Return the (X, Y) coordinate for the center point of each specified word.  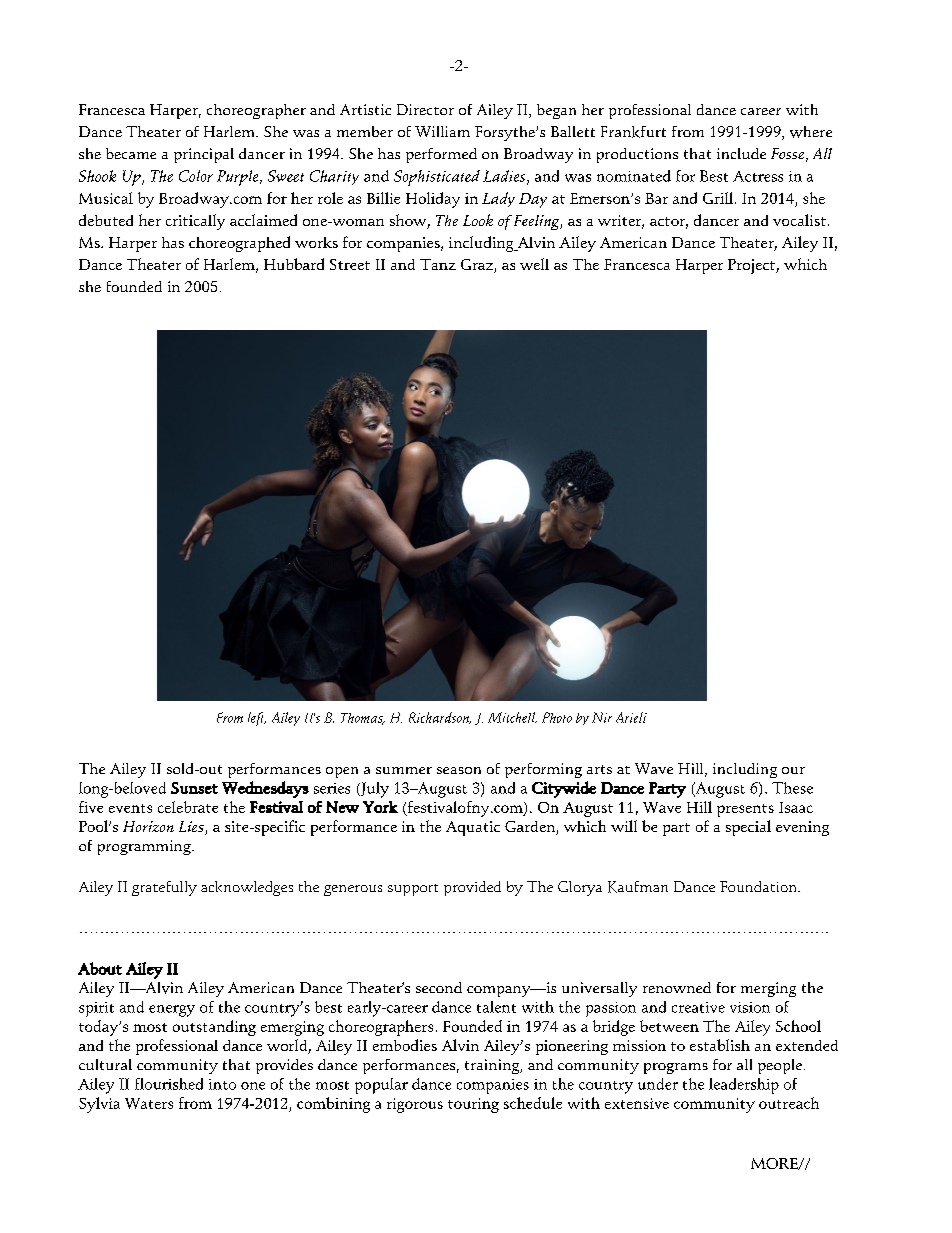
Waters (149, 1103)
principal (204, 155)
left (257, 719)
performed (441, 155)
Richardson (440, 718)
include (741, 153)
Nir (602, 717)
